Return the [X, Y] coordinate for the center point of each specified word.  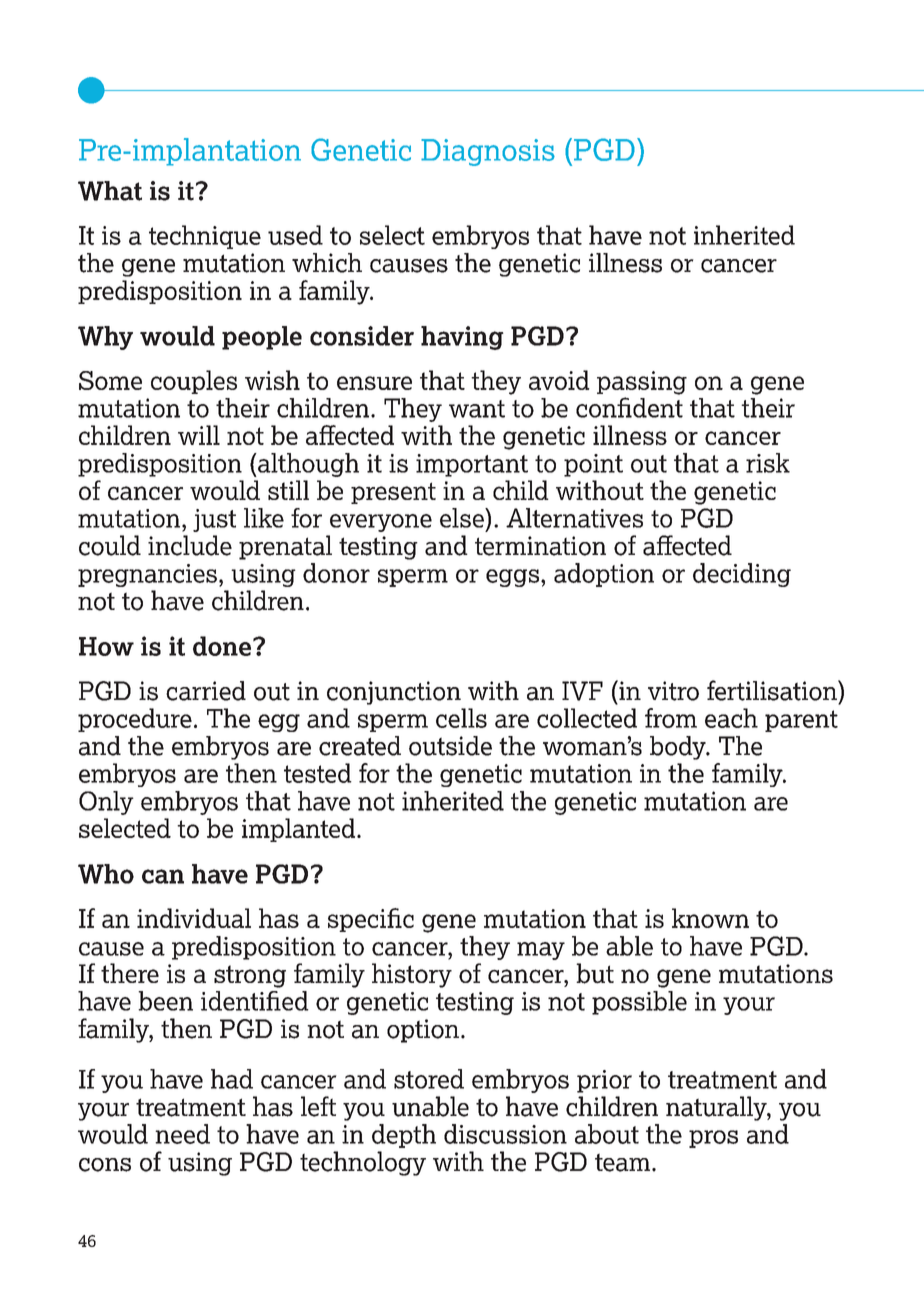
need [182, 1134]
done [222, 646]
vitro [673, 691]
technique [205, 237]
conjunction [394, 693]
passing [642, 383]
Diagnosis [488, 152]
